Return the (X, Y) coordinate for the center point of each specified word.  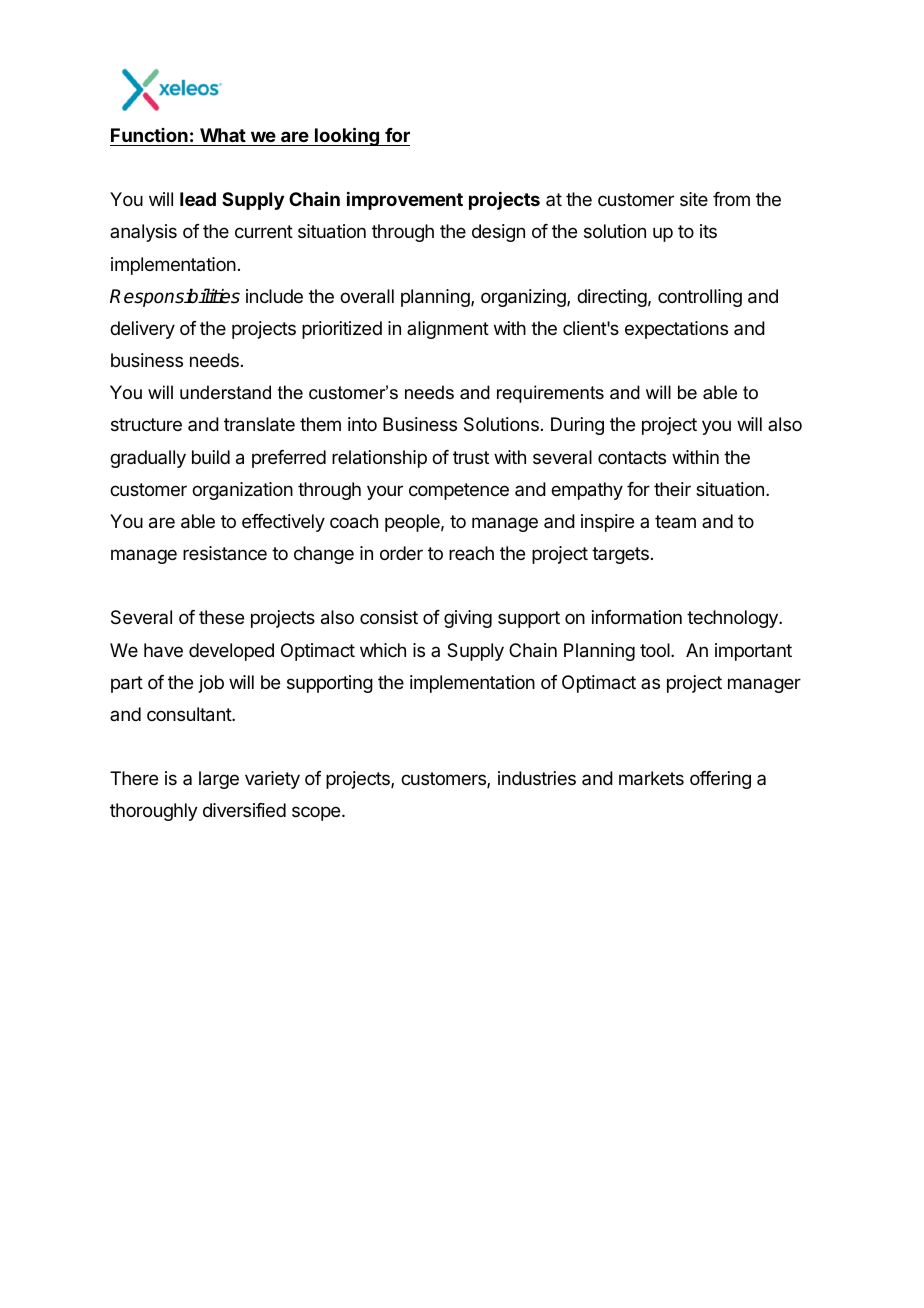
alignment (448, 330)
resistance (225, 553)
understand (225, 392)
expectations (676, 330)
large (219, 780)
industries (537, 778)
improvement (405, 201)
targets (620, 555)
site (694, 199)
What (223, 135)
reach (471, 553)
